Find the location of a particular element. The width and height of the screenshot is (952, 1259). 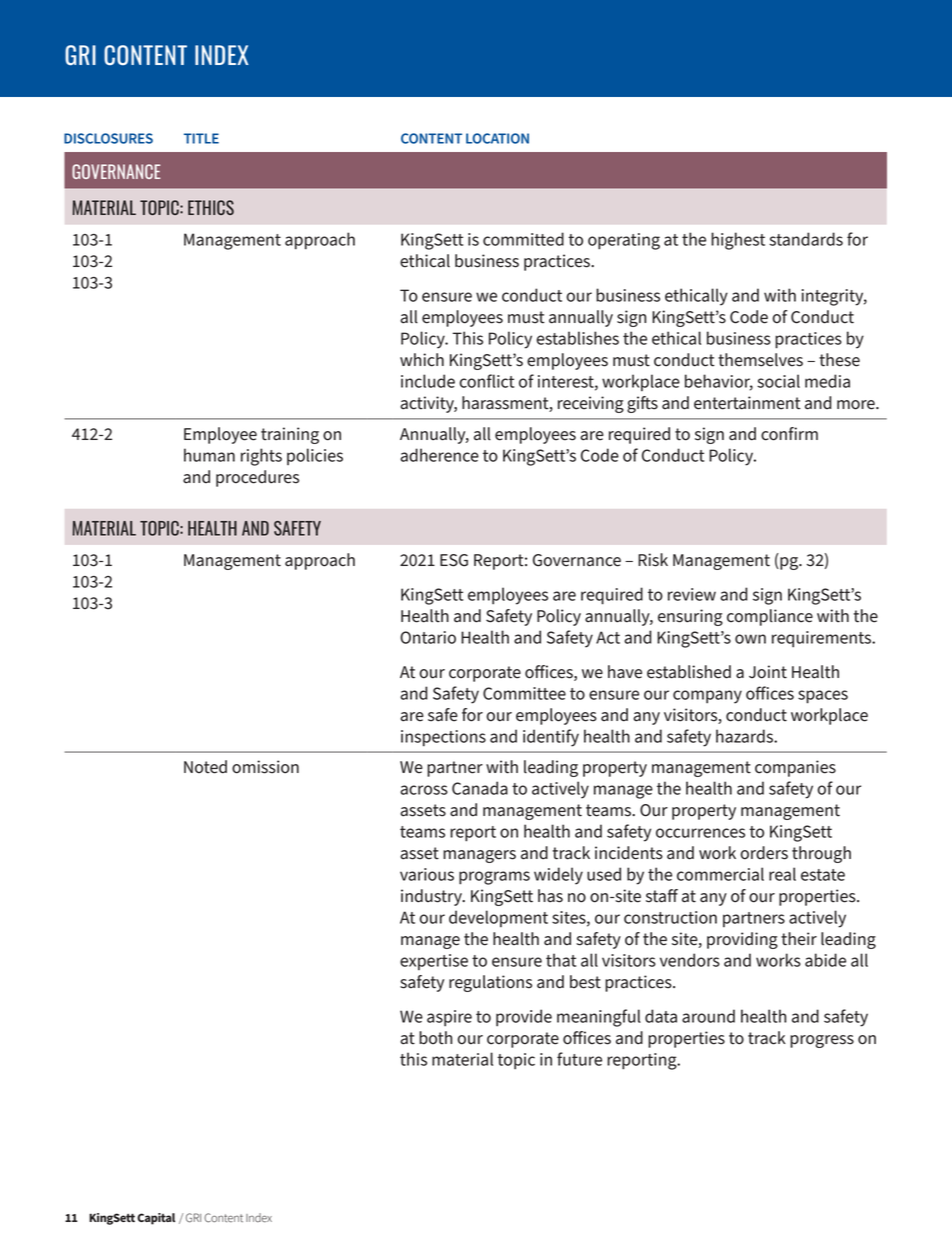

ESG is located at coordinates (454, 560).
